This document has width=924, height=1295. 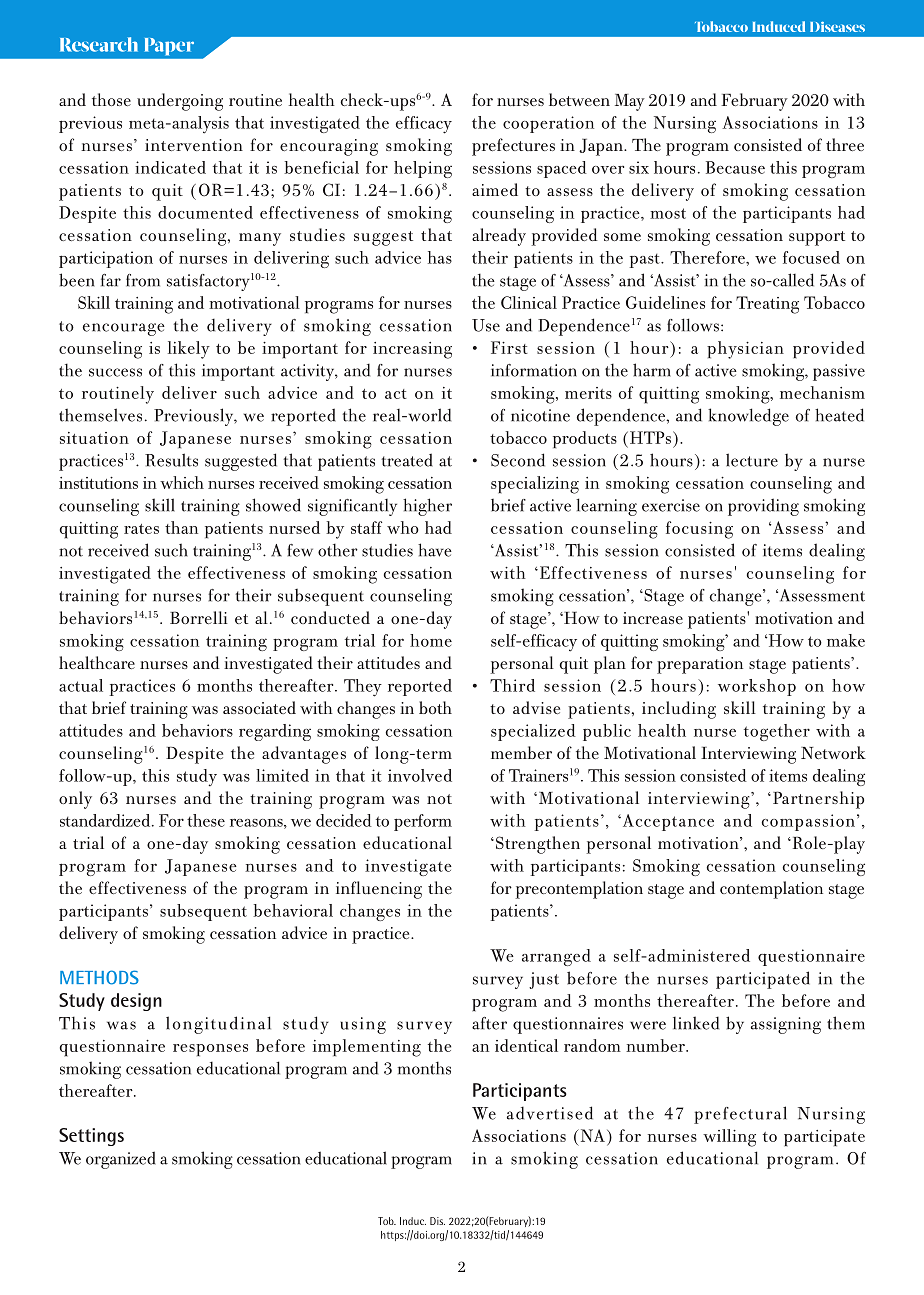 I want to click on knowledge, so click(x=748, y=417).
